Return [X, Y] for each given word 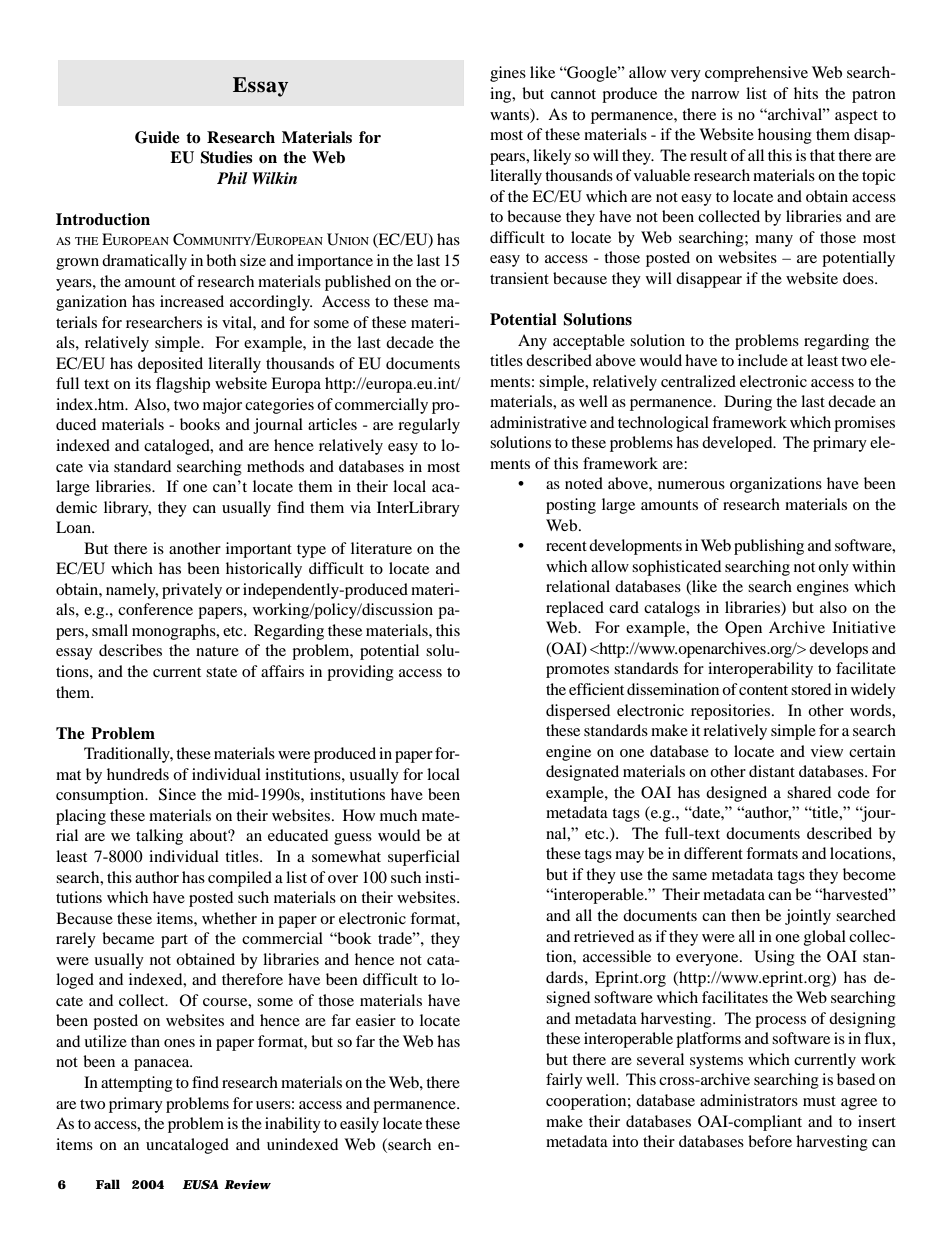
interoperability [760, 670]
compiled [240, 879]
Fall [108, 1184]
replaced [575, 609]
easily [359, 1125]
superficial [424, 858]
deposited [170, 365]
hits [806, 93]
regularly [429, 426]
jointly [808, 917]
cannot [573, 94]
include [763, 360]
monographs [175, 632]
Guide [157, 137]
